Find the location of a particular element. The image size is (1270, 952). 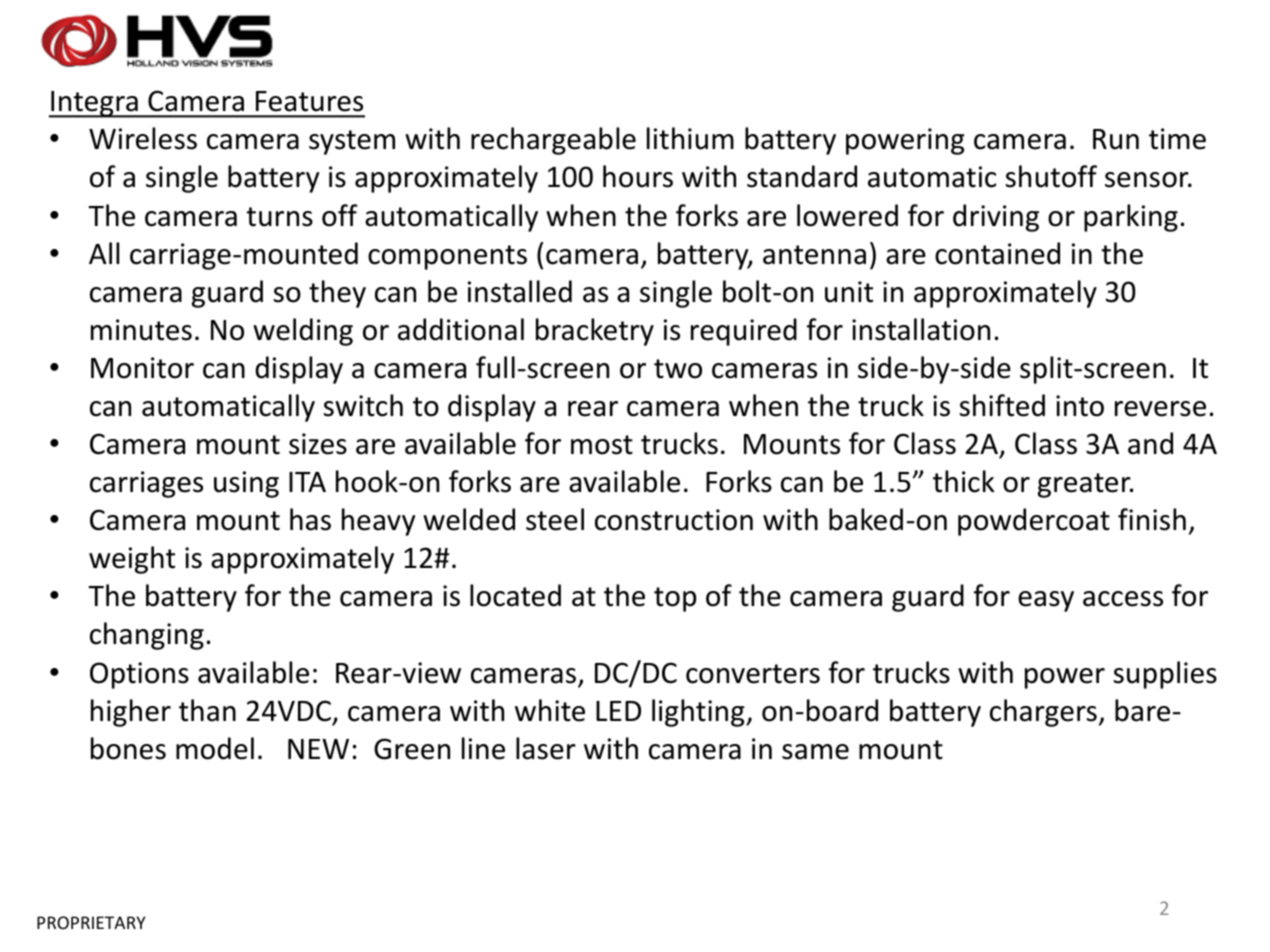

Run is located at coordinates (1116, 139).
